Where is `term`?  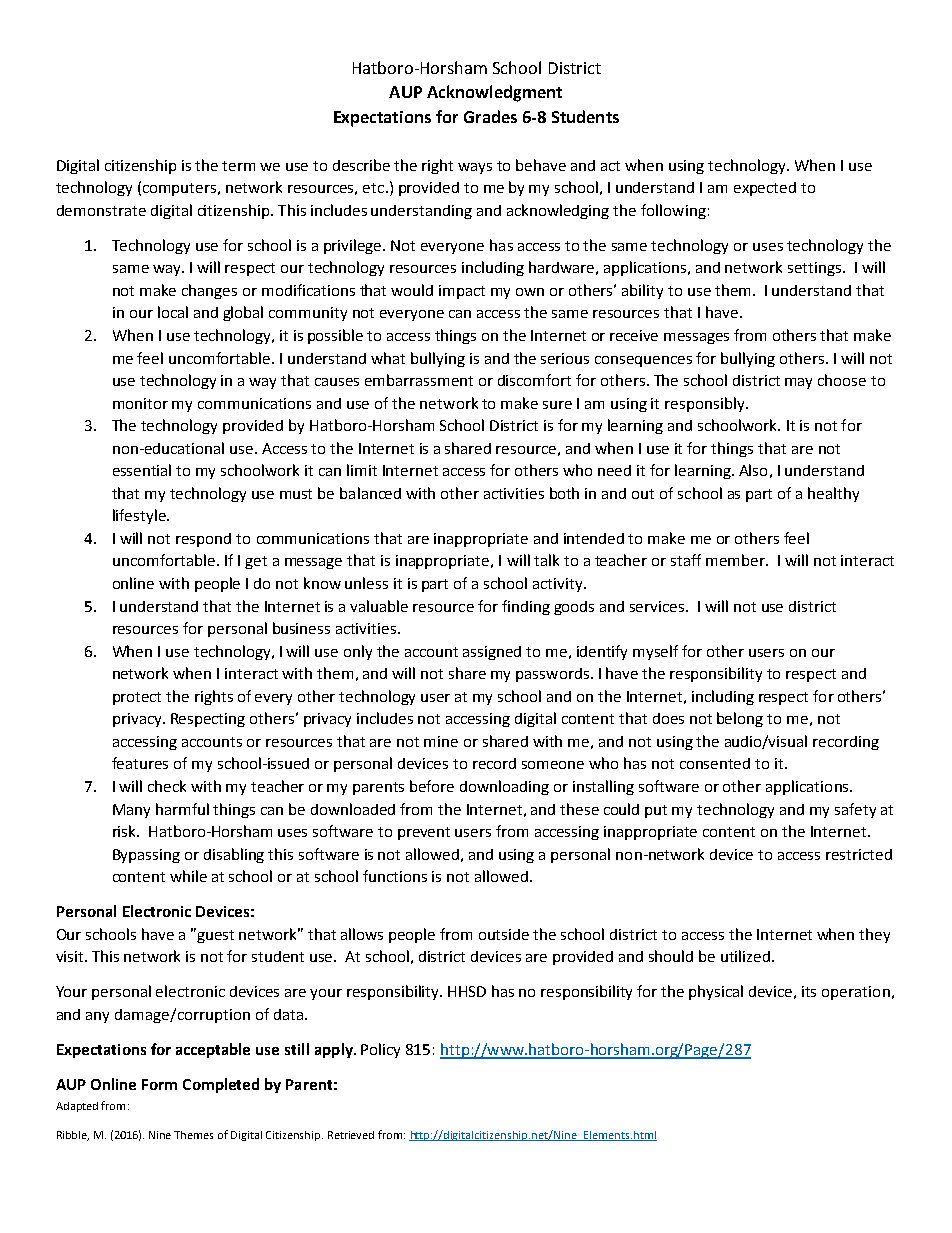 term is located at coordinates (238, 166).
